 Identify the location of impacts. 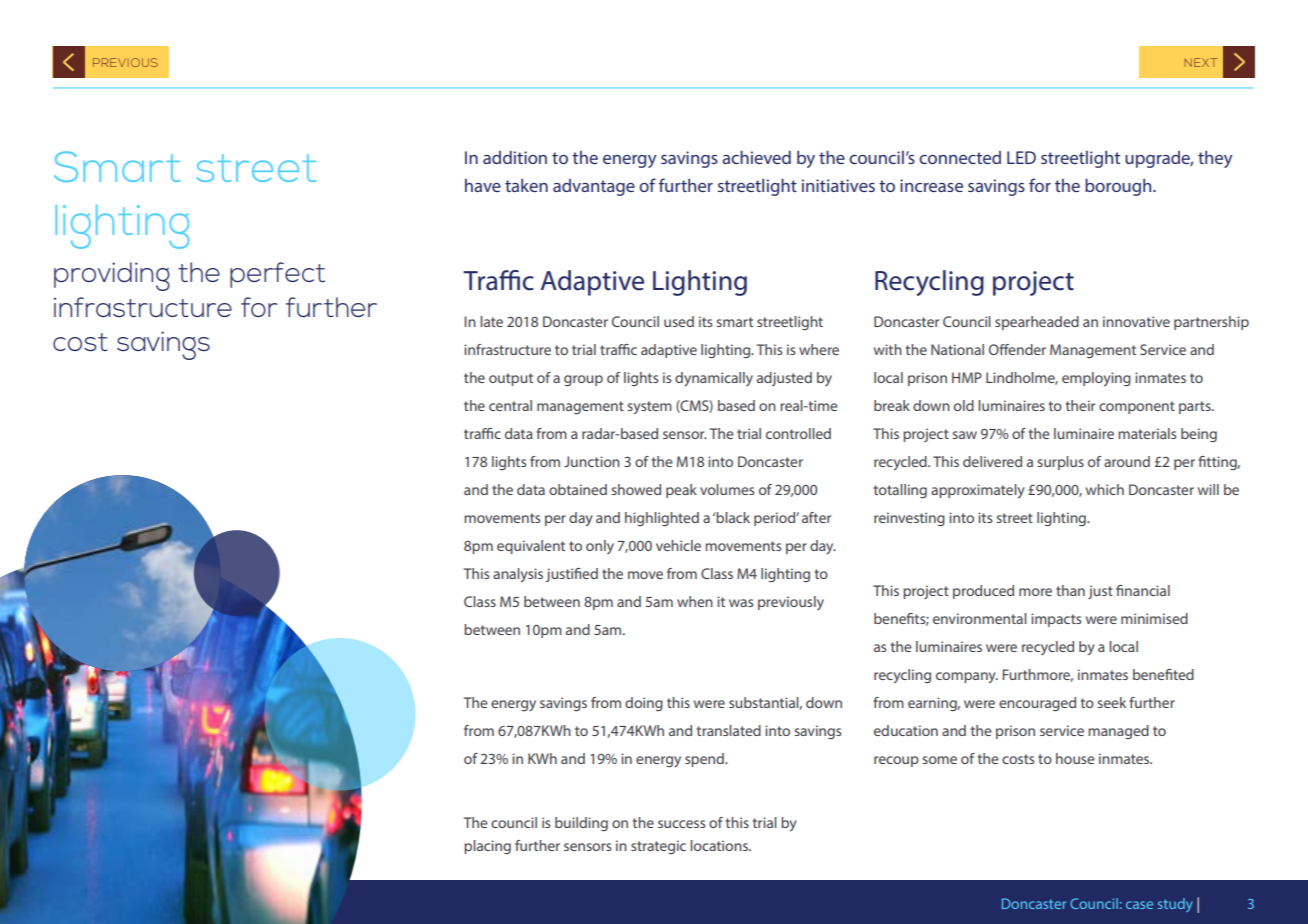
(1056, 620).
